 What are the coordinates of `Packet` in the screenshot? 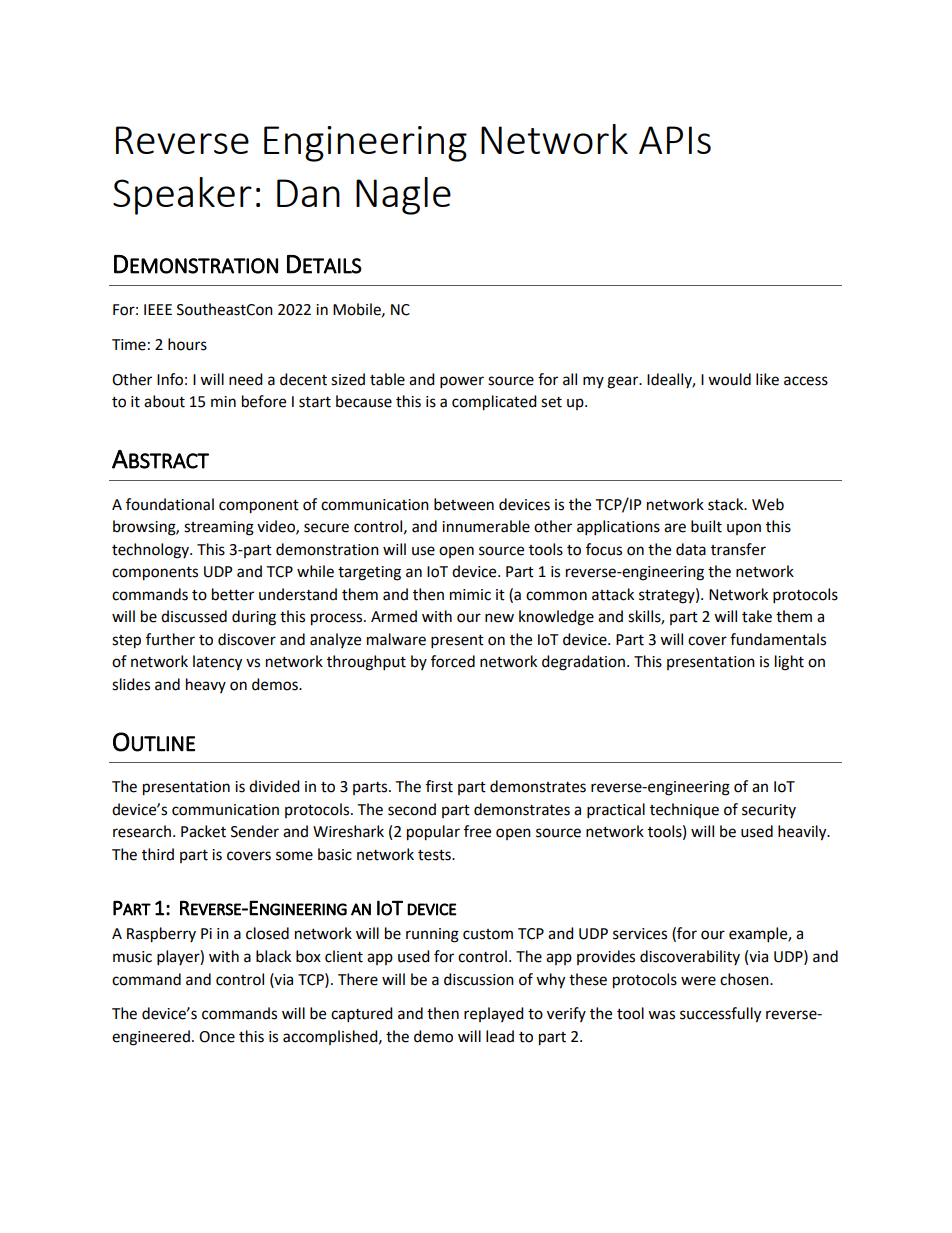 It's located at (203, 831).
